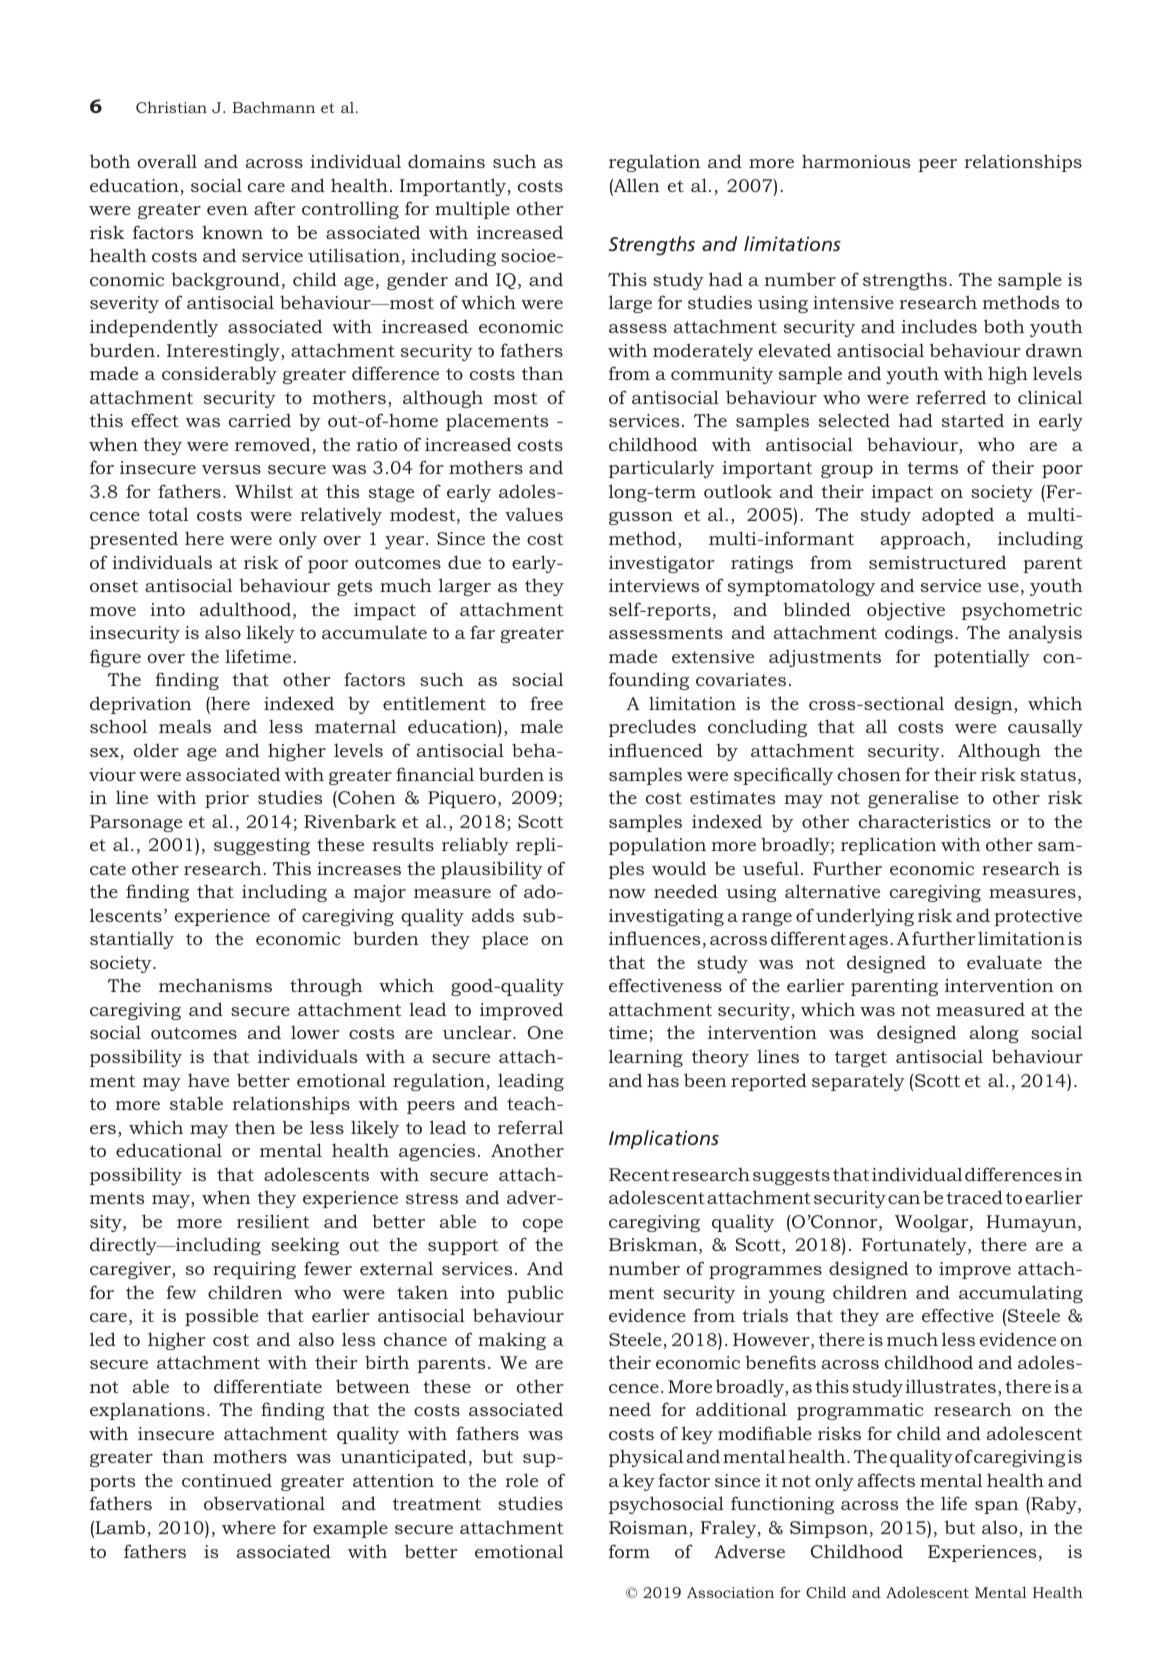  I want to click on resilient, so click(273, 1221).
